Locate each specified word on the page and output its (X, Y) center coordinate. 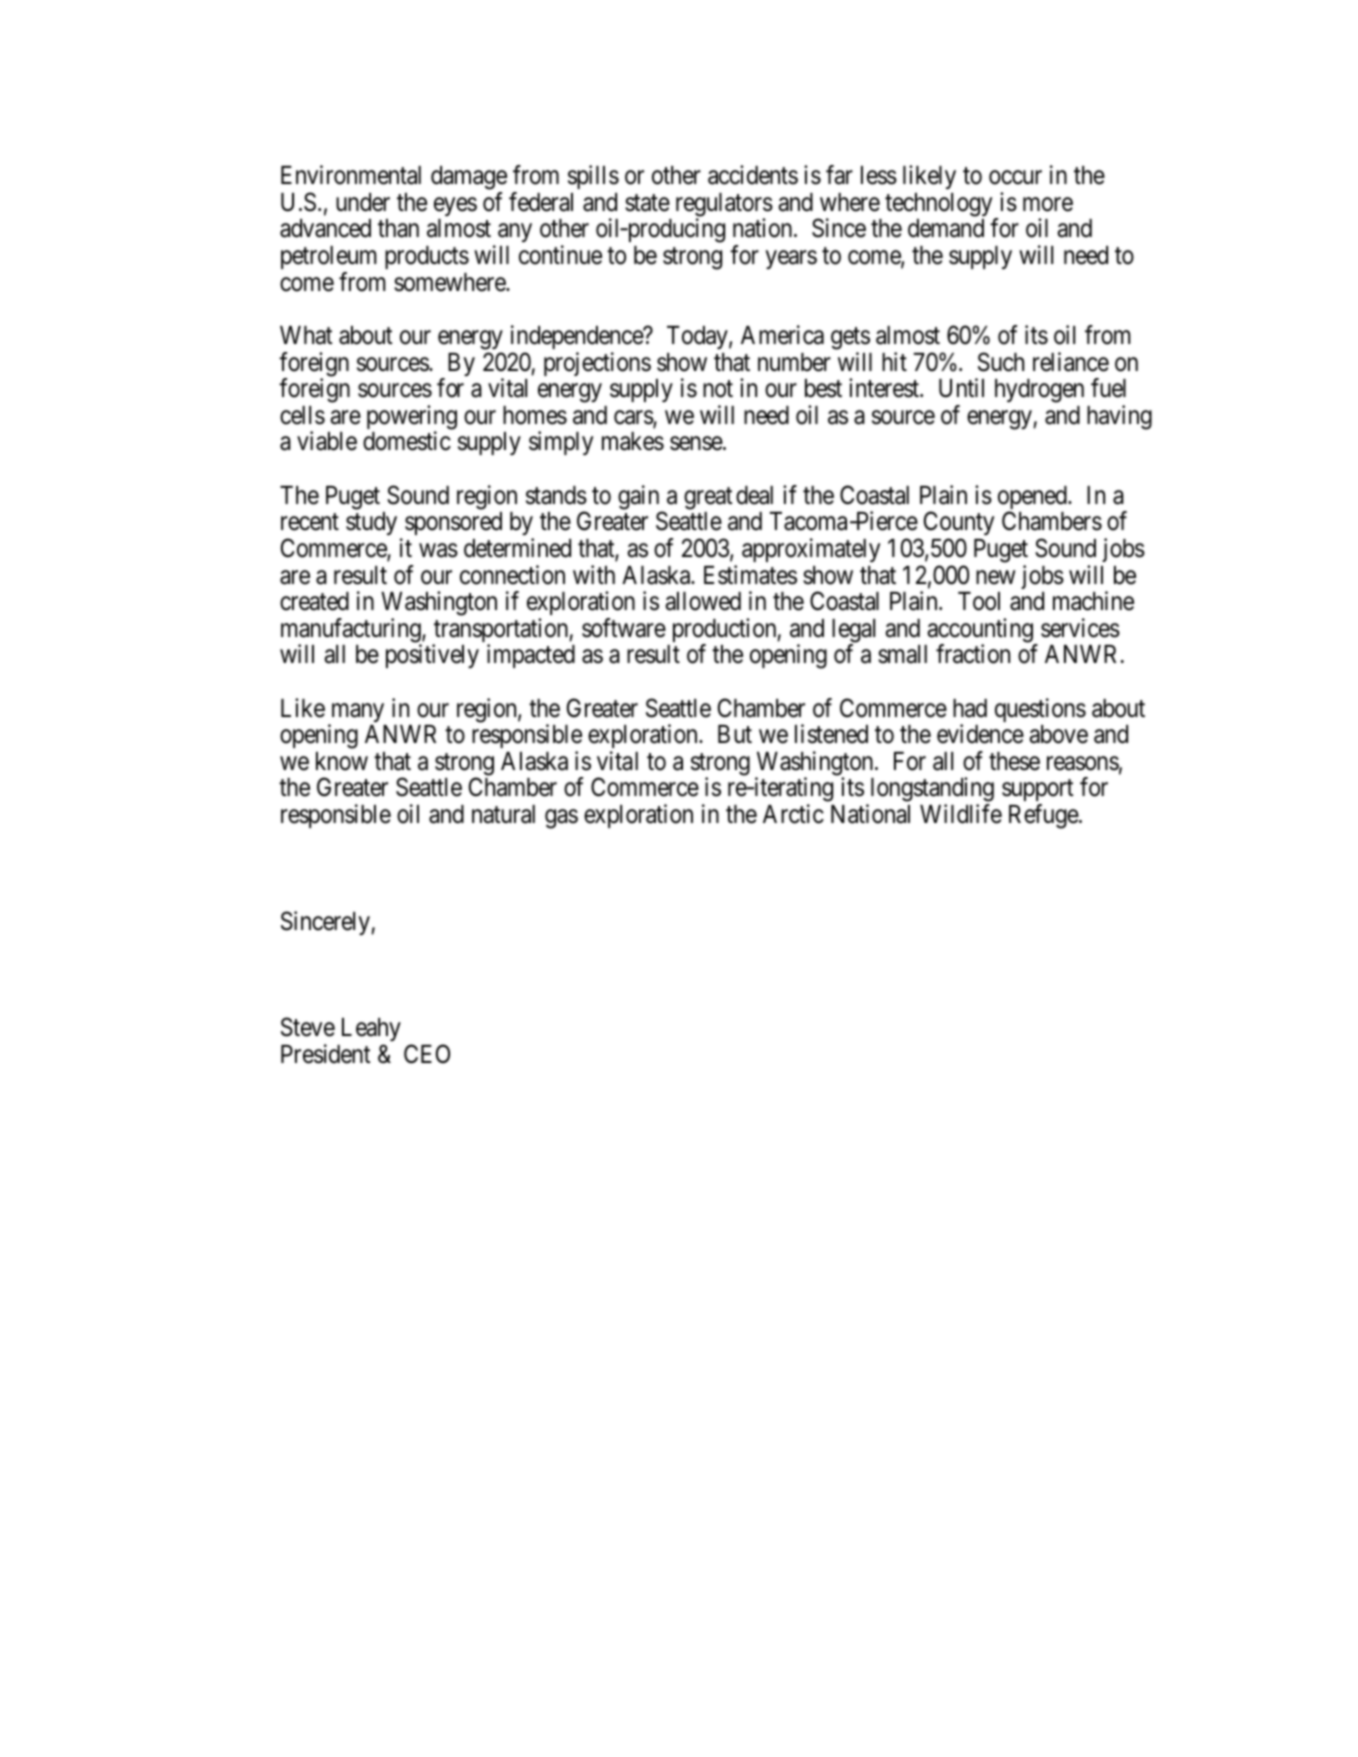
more (1048, 204)
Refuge (1044, 816)
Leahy (371, 1029)
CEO (427, 1054)
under (363, 202)
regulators (724, 206)
